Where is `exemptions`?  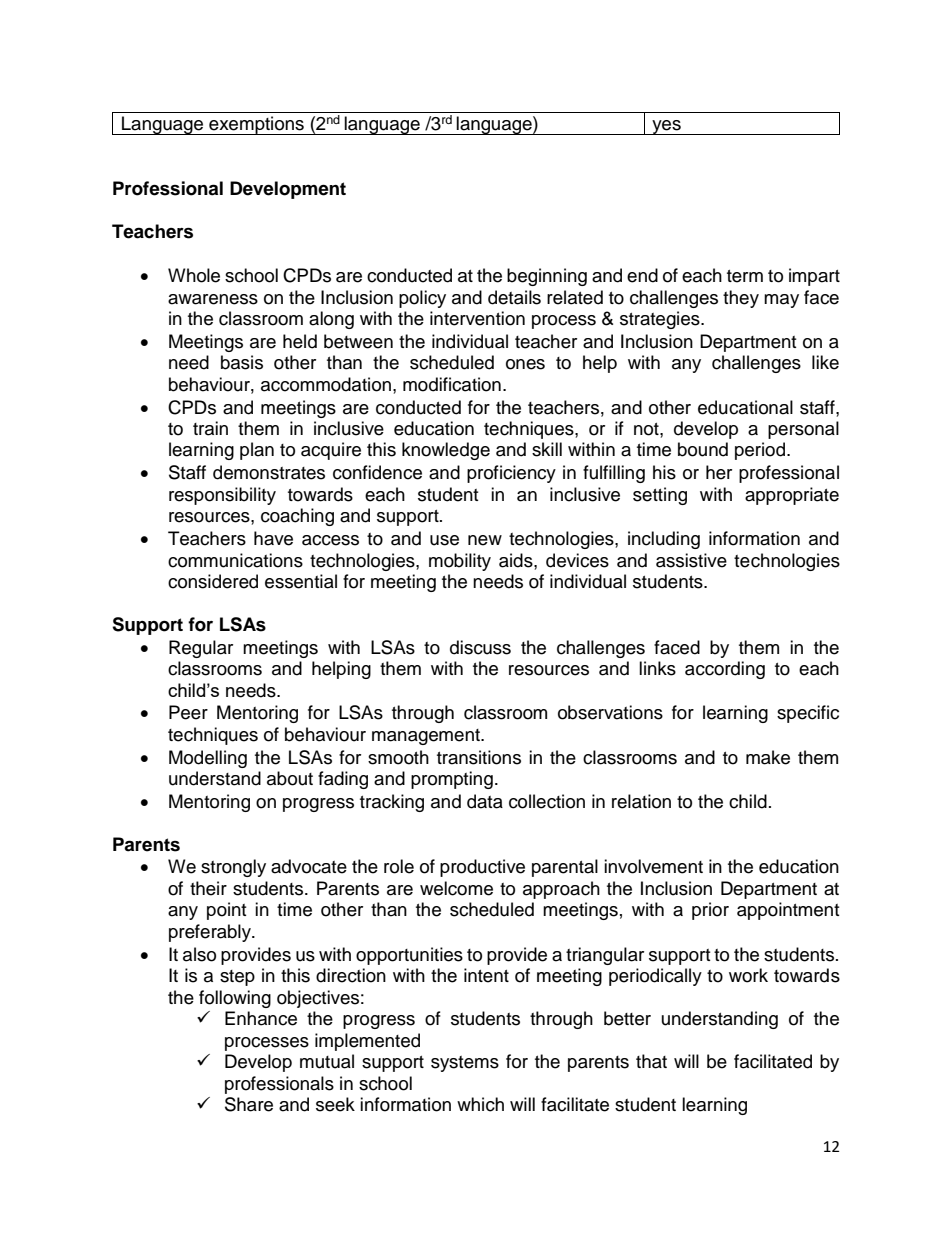 exemptions is located at coordinates (256, 125).
